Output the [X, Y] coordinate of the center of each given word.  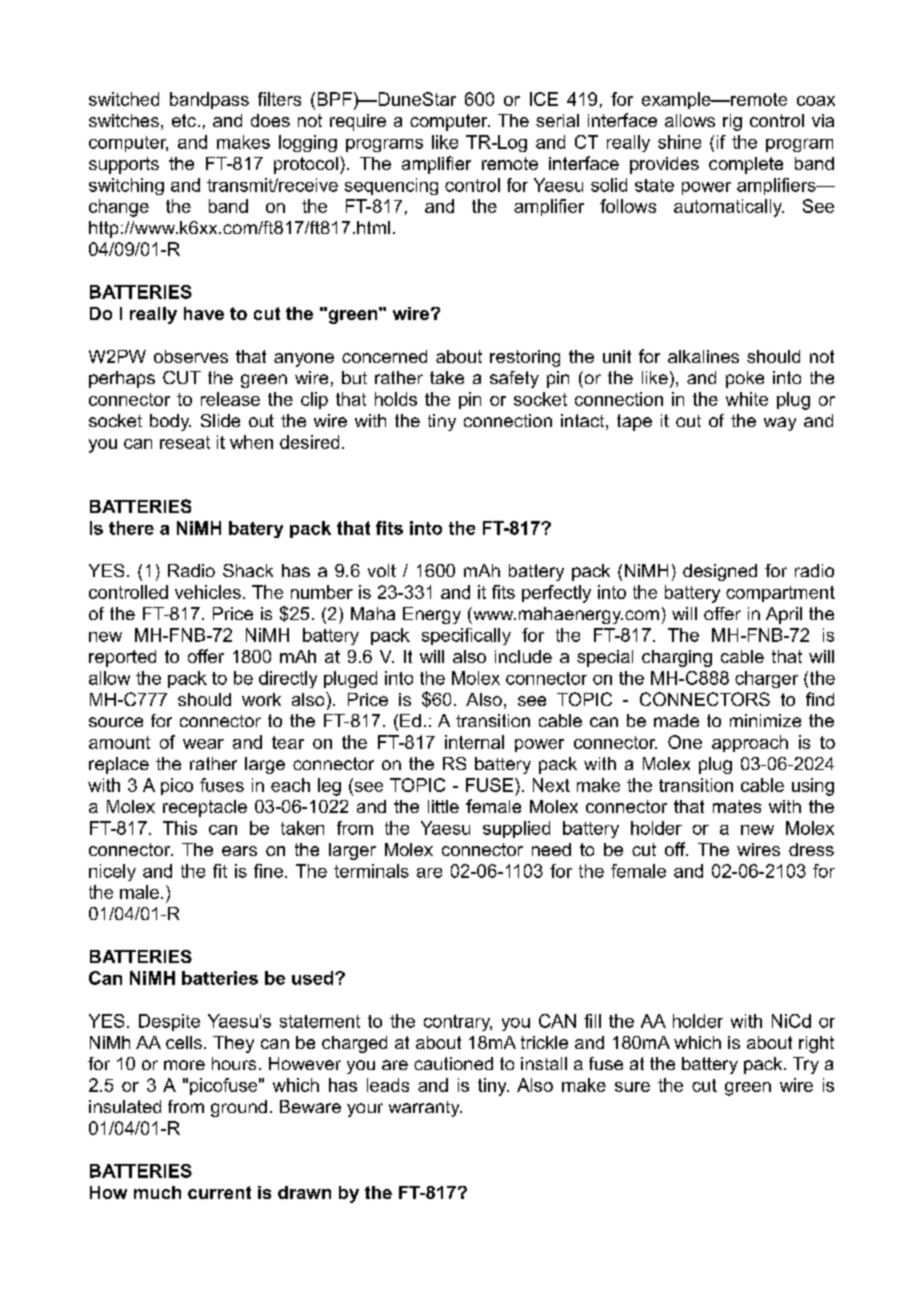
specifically [466, 636]
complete [746, 165]
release [230, 399]
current [219, 1192]
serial [557, 120]
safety [514, 379]
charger [766, 679]
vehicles [208, 592]
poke [745, 379]
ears [239, 851]
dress [811, 849]
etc [184, 120]
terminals [371, 871]
